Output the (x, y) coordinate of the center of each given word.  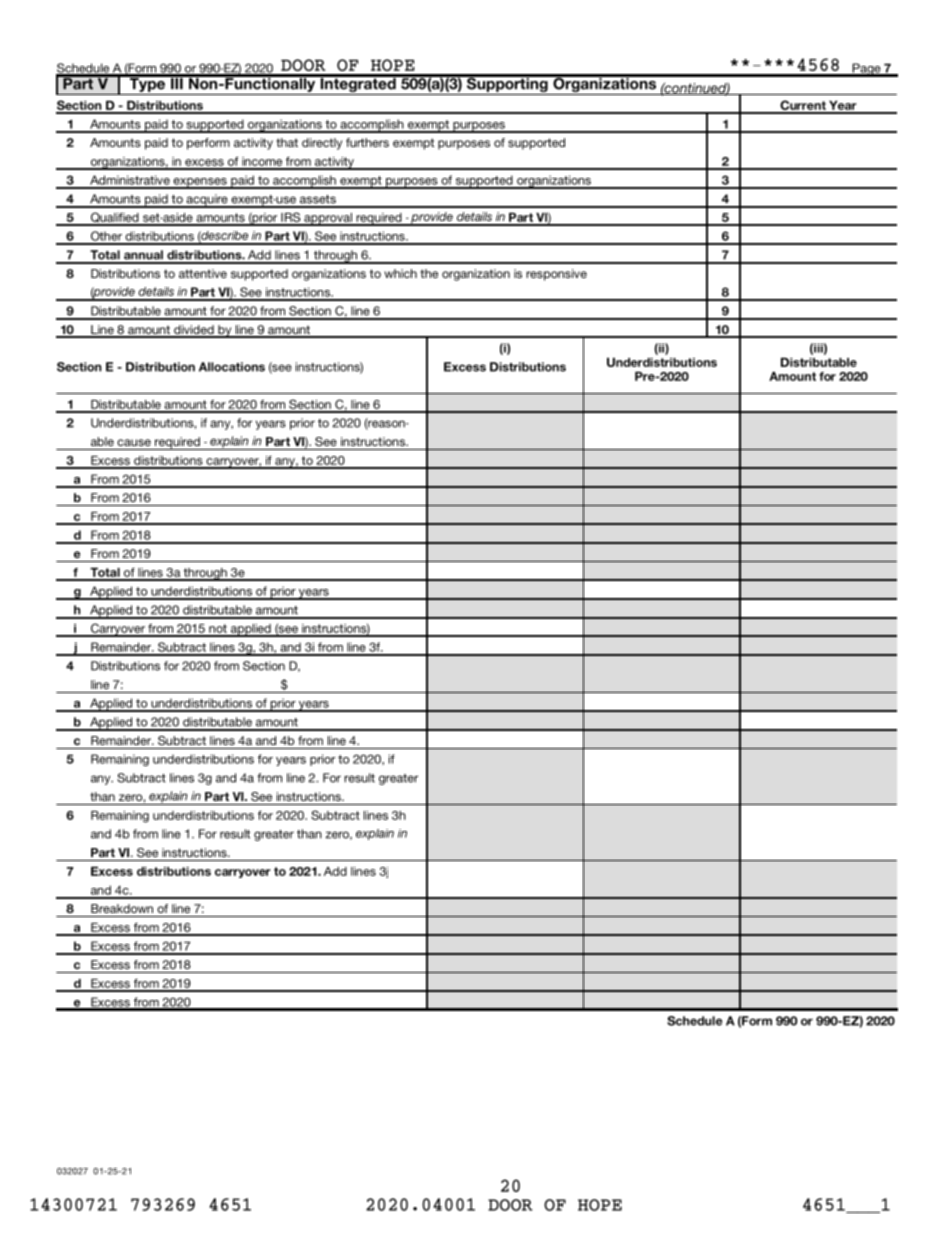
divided (194, 331)
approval (328, 219)
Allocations (232, 367)
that (287, 142)
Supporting (507, 85)
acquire (207, 201)
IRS (291, 218)
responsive (556, 275)
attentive (203, 273)
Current (803, 106)
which (400, 273)
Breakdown (122, 908)
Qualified (114, 218)
